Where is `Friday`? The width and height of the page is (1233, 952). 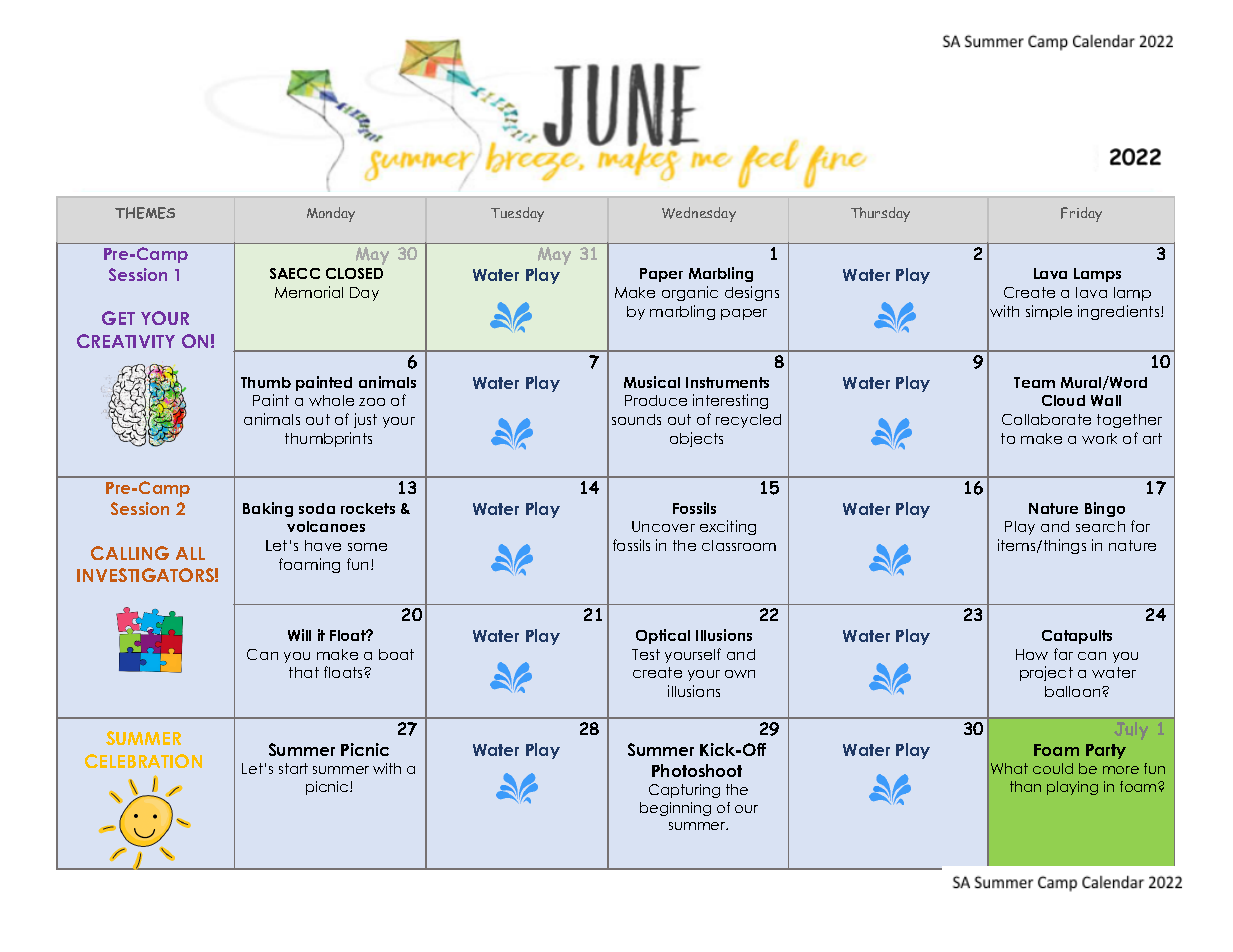 Friday is located at coordinates (1081, 214).
